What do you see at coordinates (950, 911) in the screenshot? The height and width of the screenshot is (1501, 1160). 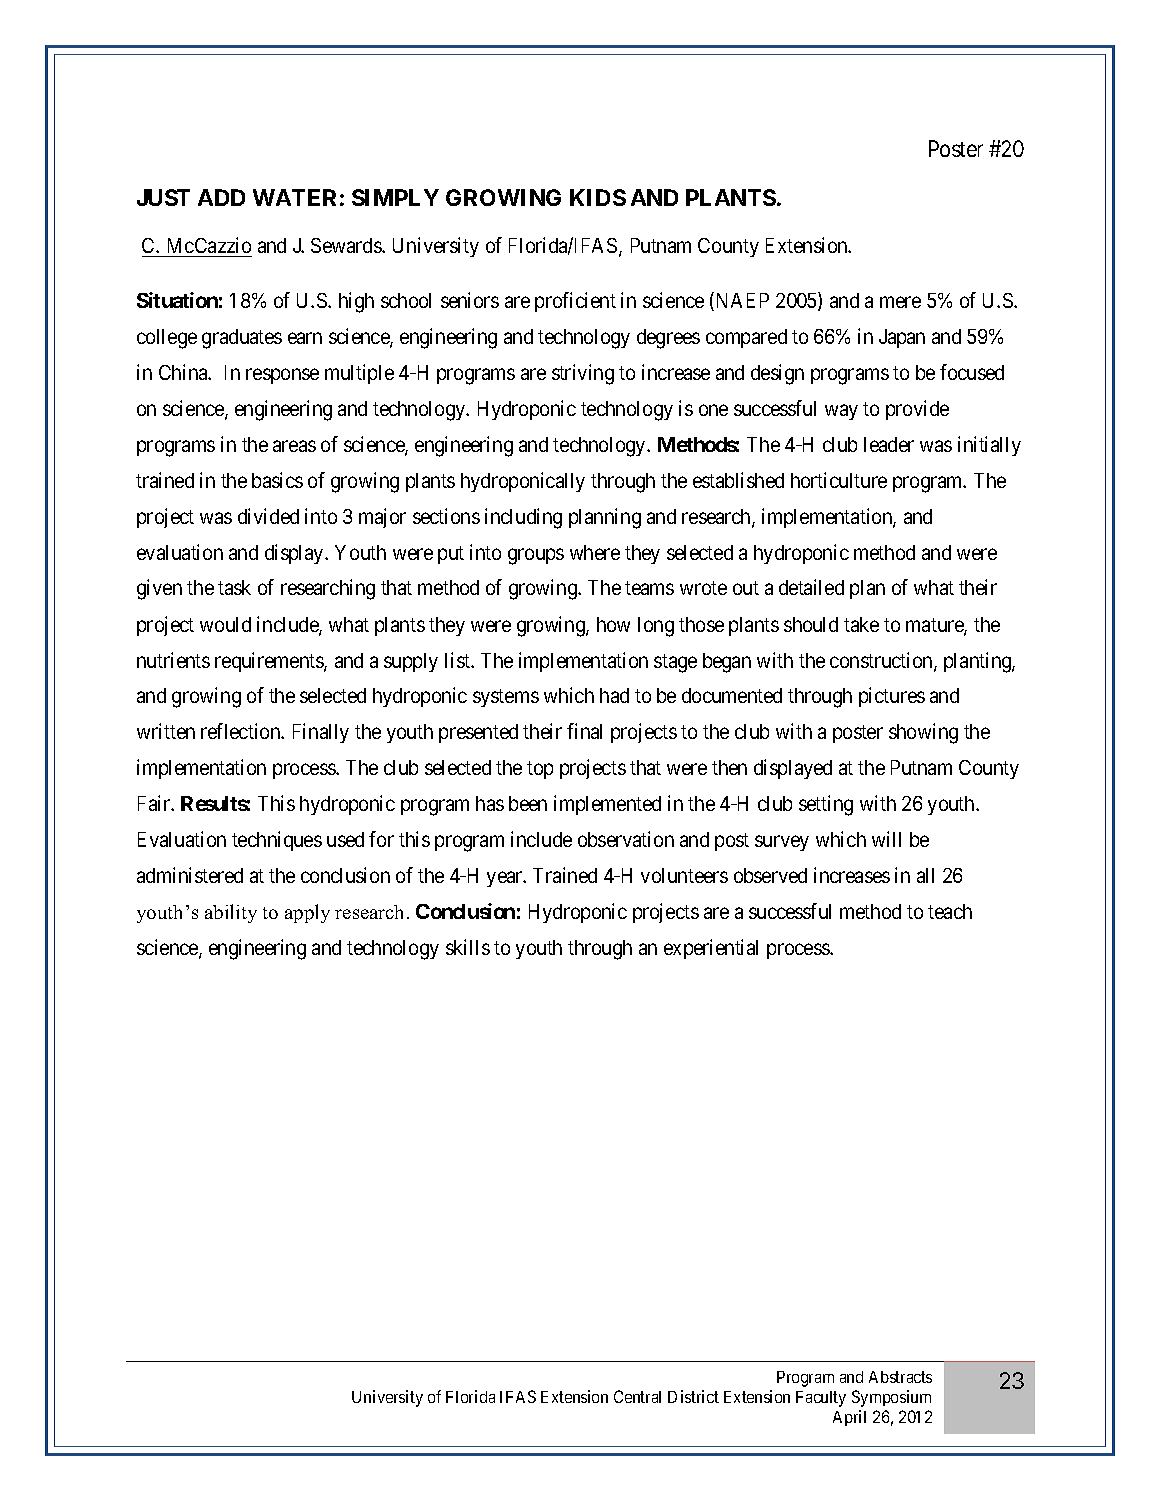 I see `teach` at bounding box center [950, 911].
